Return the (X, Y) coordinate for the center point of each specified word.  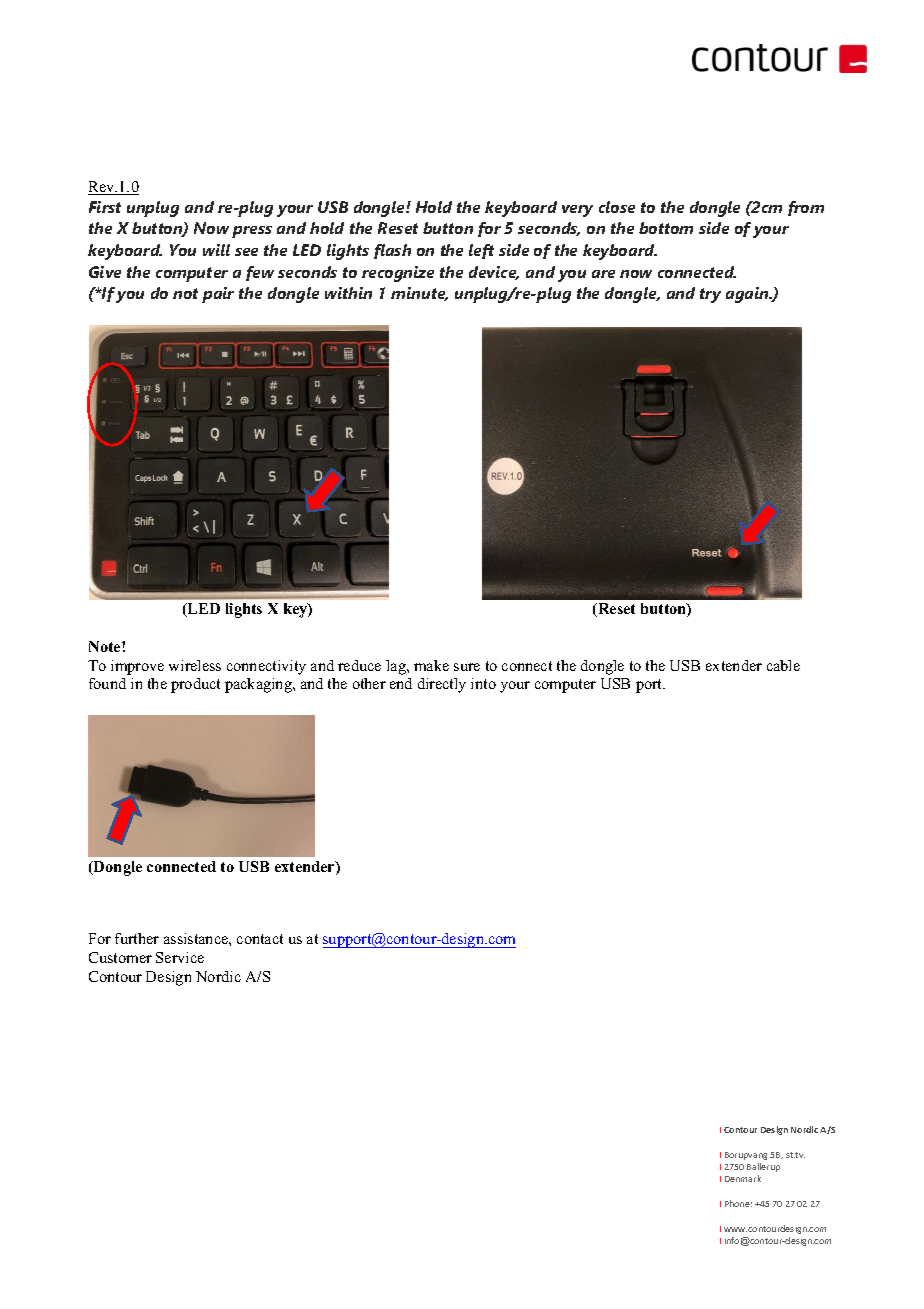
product (195, 685)
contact (260, 939)
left (481, 251)
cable (783, 665)
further (137, 938)
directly (442, 685)
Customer (120, 957)
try (710, 295)
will (216, 250)
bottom (666, 228)
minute (419, 294)
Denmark (743, 1178)
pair (218, 295)
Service (180, 957)
